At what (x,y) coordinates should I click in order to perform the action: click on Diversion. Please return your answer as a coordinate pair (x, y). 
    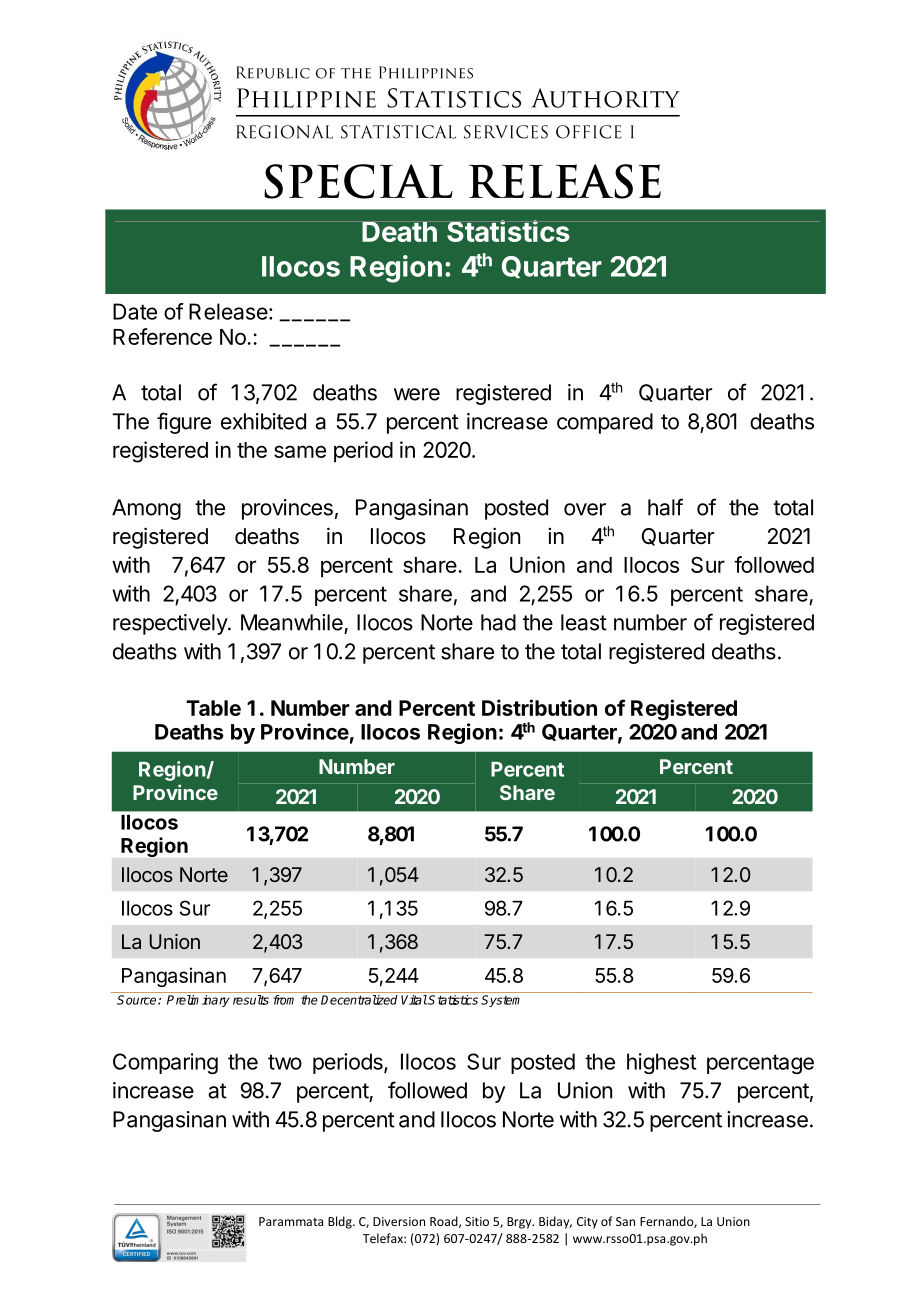
    Looking at the image, I should click on (399, 1221).
